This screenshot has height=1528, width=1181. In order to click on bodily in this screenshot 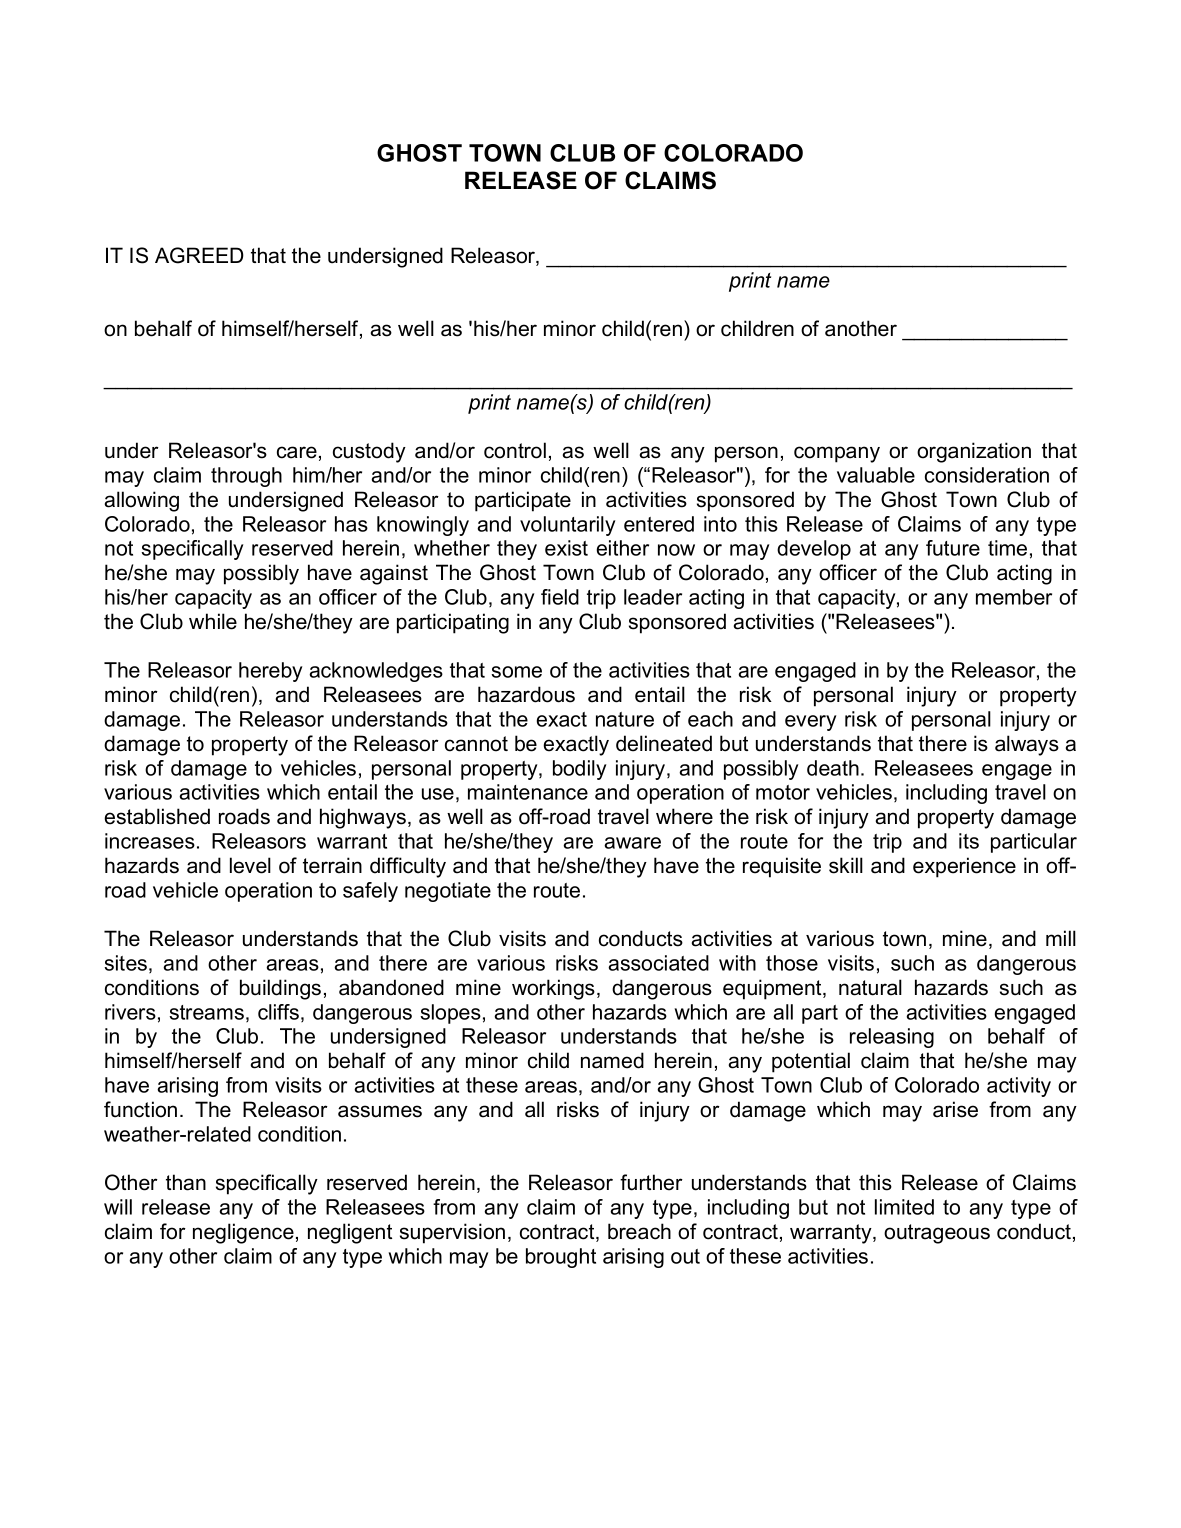, I will do `click(579, 770)`.
